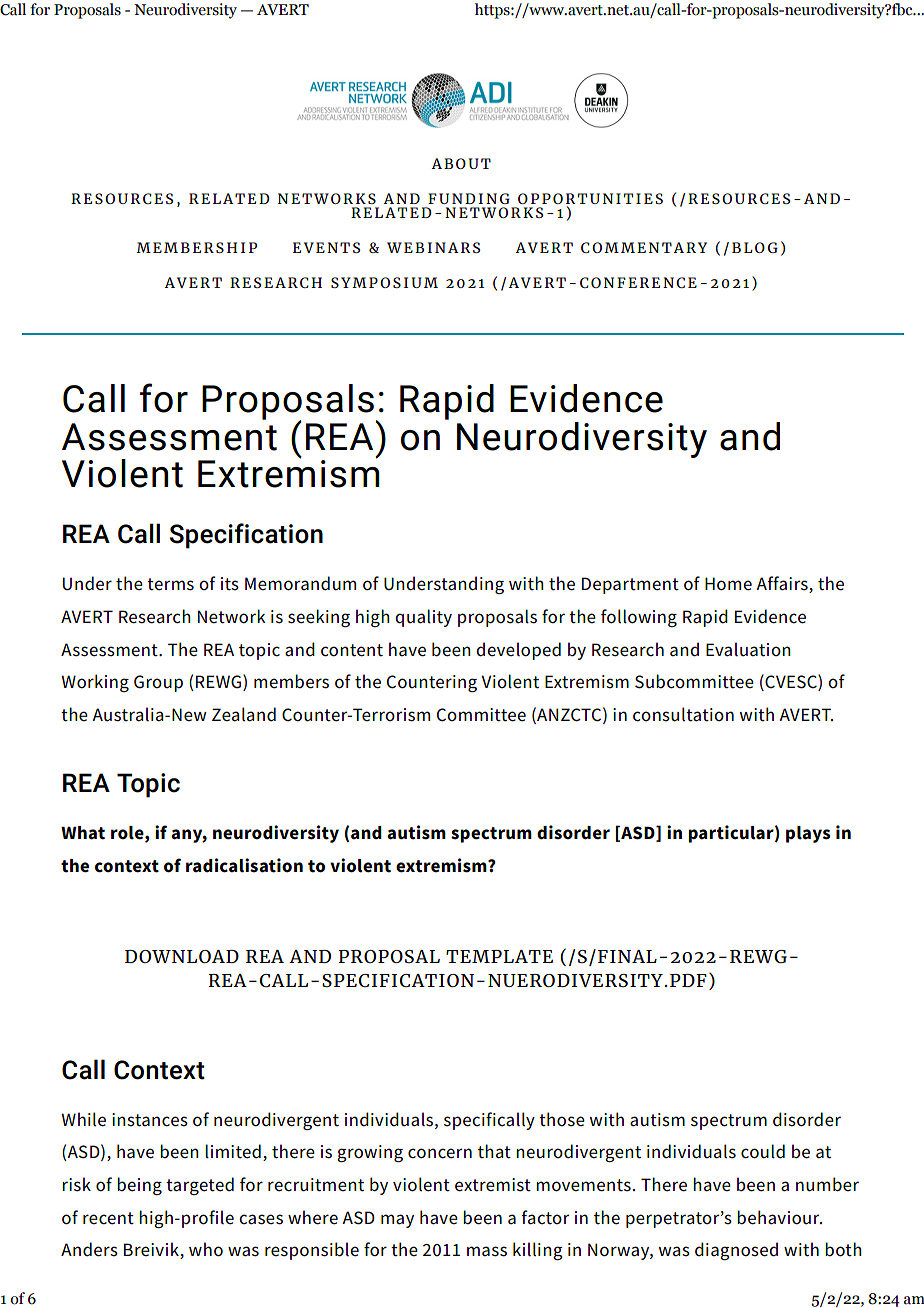 This page has width=924, height=1308. What do you see at coordinates (487, 1251) in the page?
I see `mass` at bounding box center [487, 1251].
